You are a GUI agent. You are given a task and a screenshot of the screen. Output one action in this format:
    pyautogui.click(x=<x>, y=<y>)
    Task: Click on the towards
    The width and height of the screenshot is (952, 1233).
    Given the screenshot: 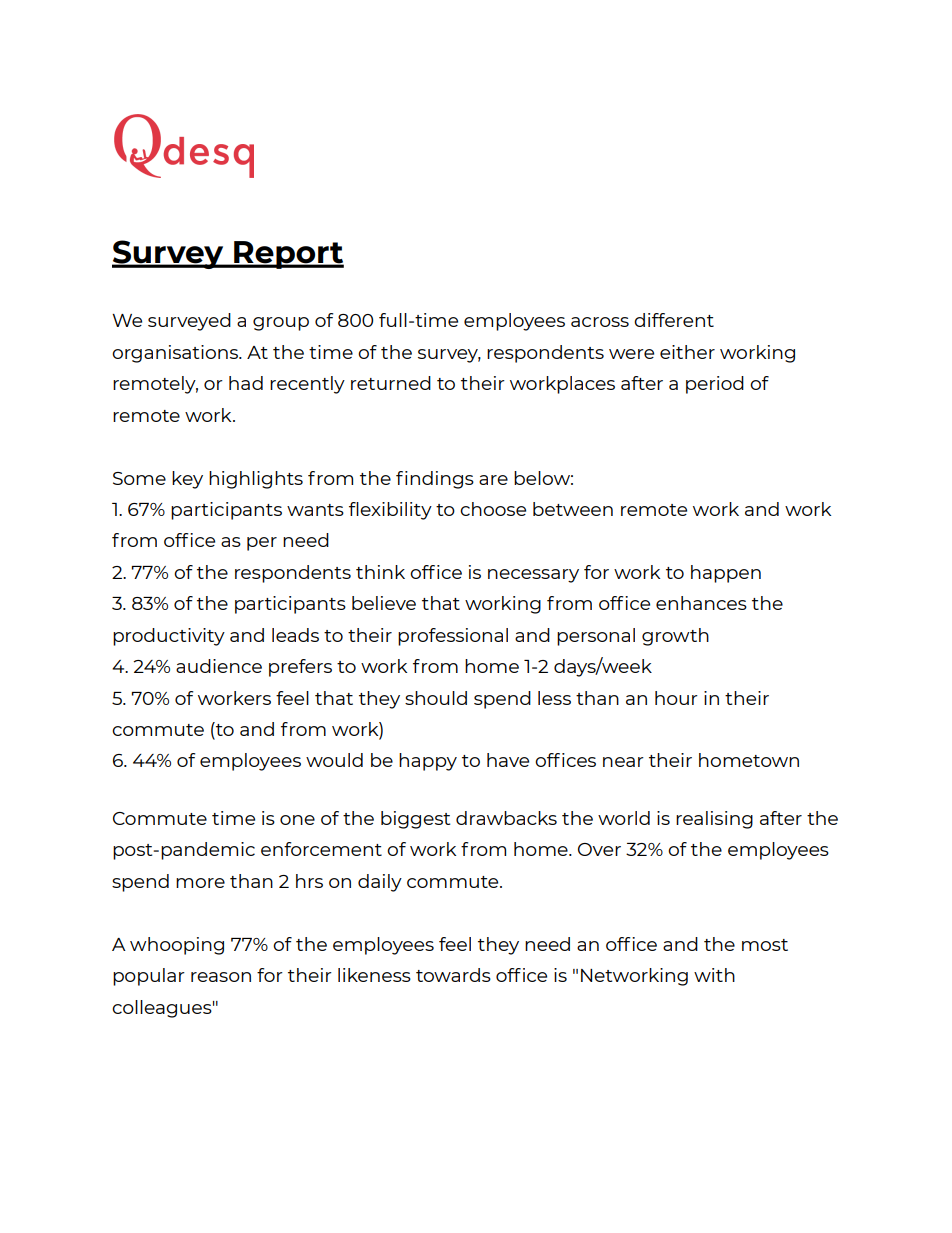 What is the action you would take?
    pyautogui.click(x=453, y=975)
